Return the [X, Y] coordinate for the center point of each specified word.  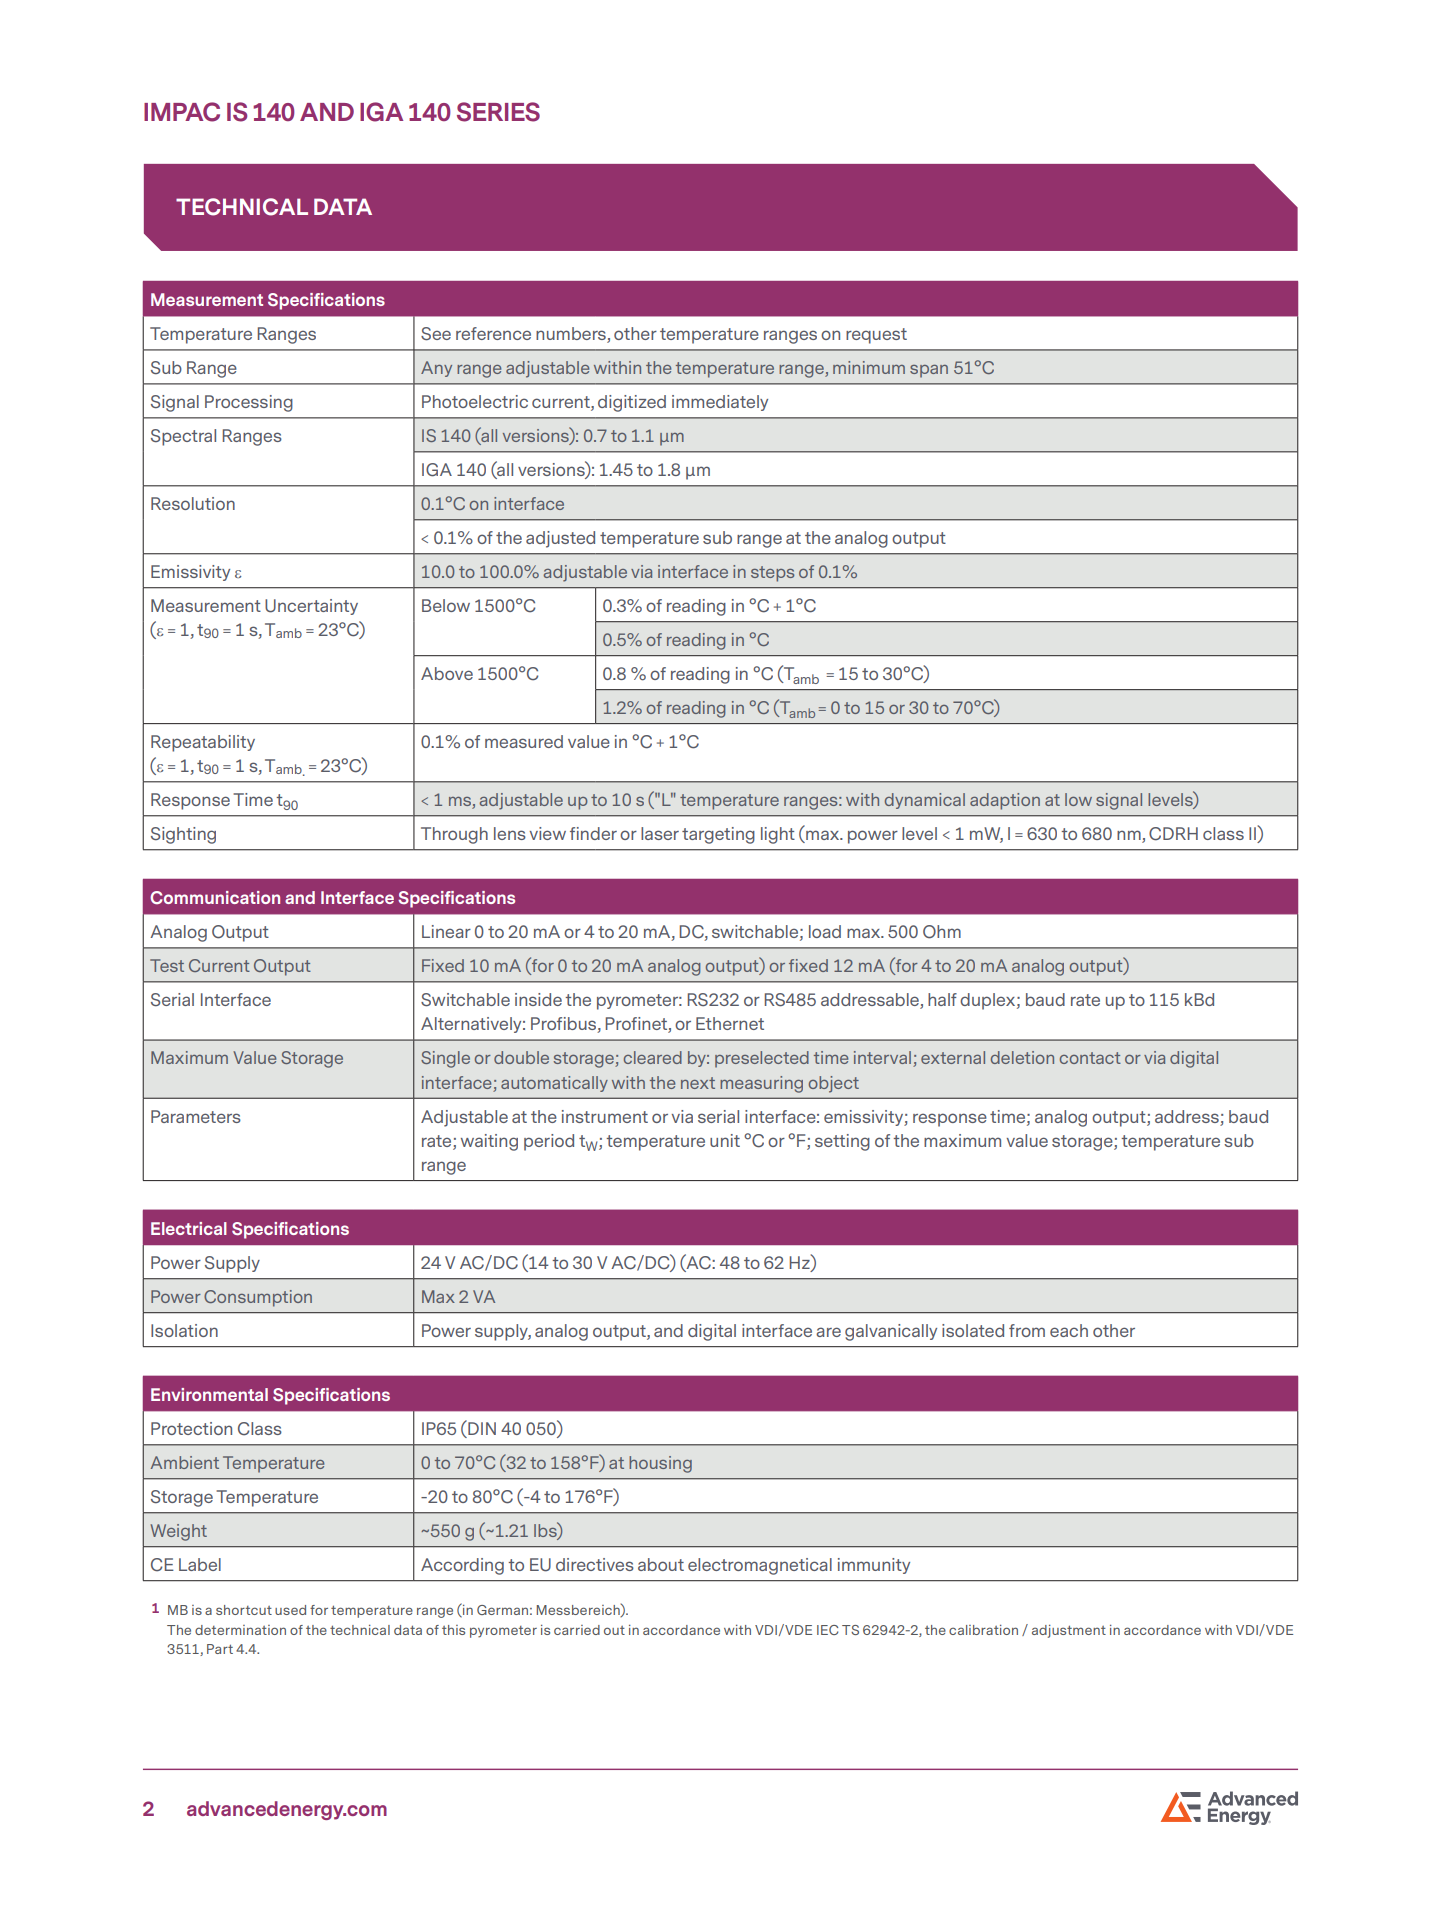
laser [660, 833]
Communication [215, 897]
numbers [572, 335]
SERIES [498, 112]
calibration [983, 1630]
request [876, 336]
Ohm [942, 932]
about [661, 1564]
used [290, 1610]
